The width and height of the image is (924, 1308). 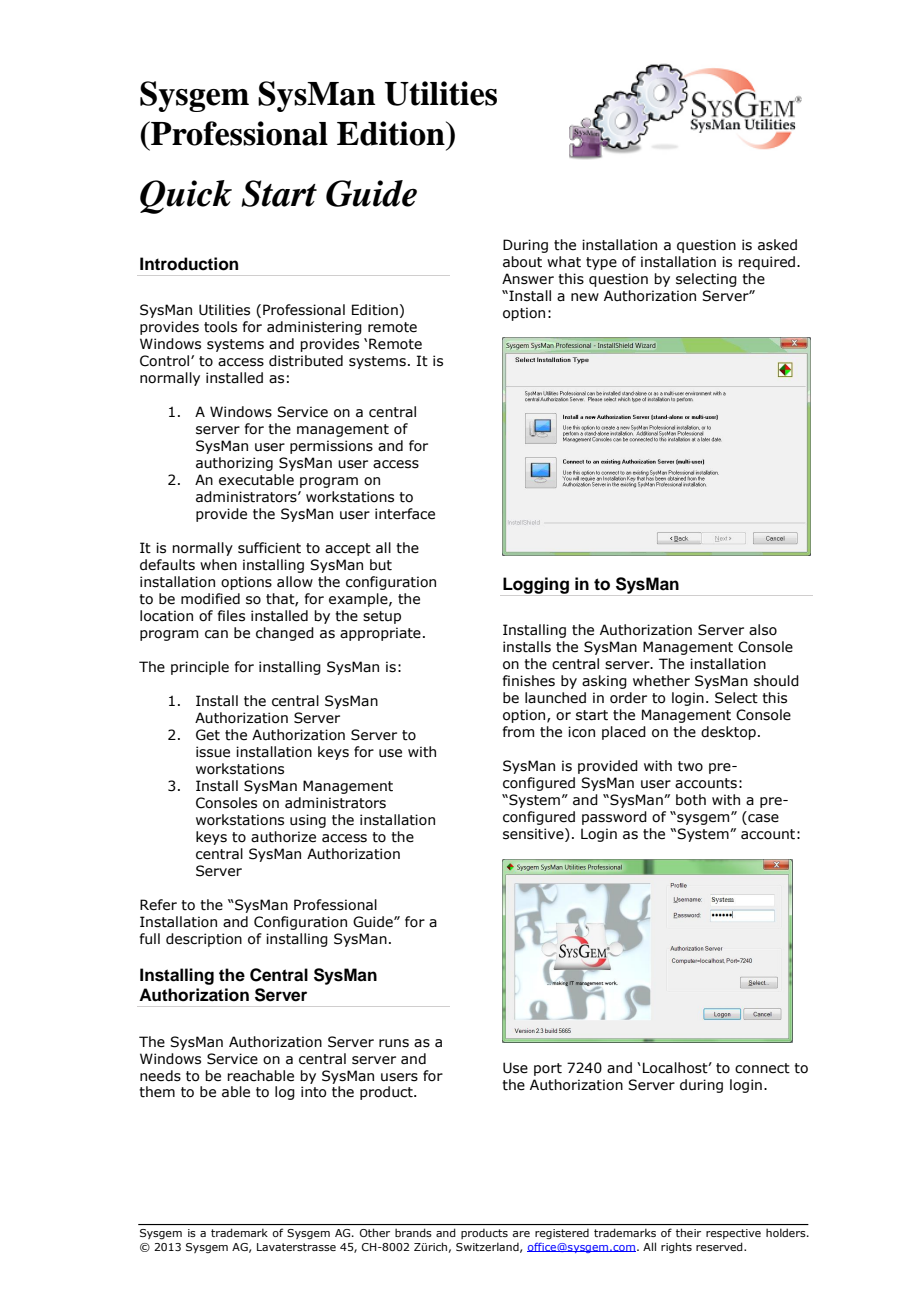 What do you see at coordinates (522, 262) in the image?
I see `about` at bounding box center [522, 262].
